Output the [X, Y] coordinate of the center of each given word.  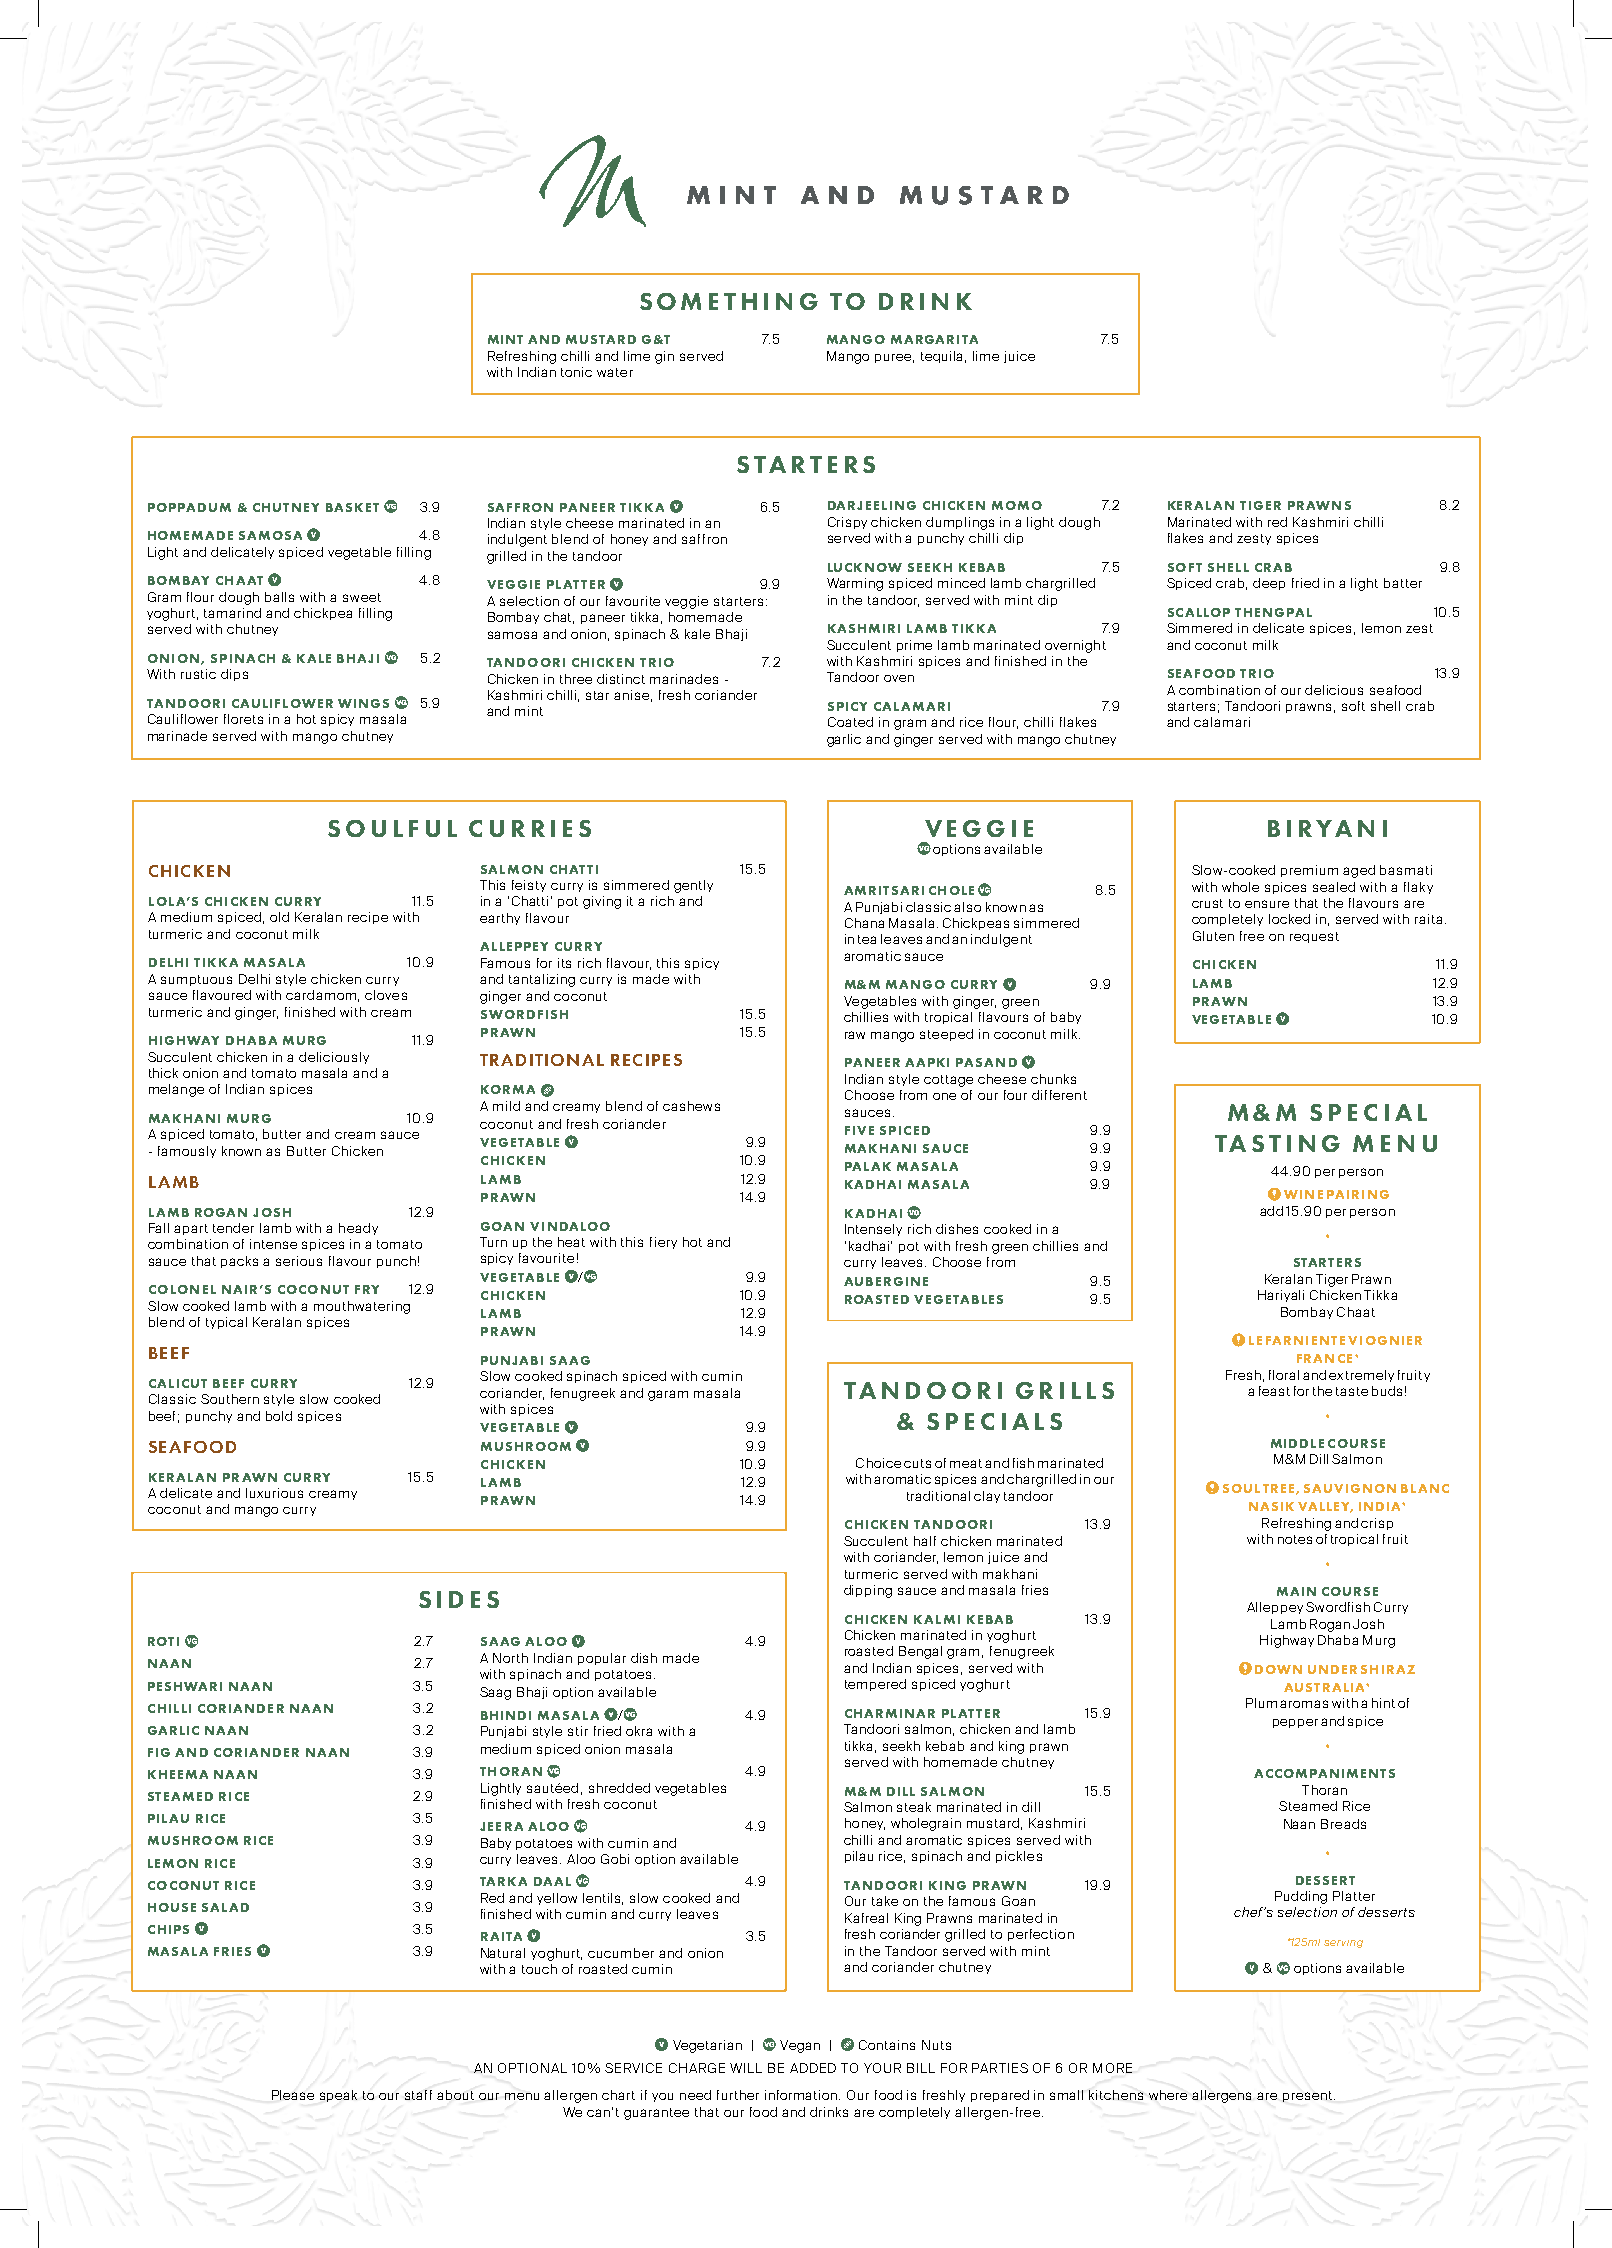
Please [293, 2095]
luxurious [274, 1493]
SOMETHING [729, 301]
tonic [576, 372]
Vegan [800, 2046]
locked [1289, 919]
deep [1269, 584]
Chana [864, 923]
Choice [878, 1463]
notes [1295, 1539]
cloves [386, 995]
